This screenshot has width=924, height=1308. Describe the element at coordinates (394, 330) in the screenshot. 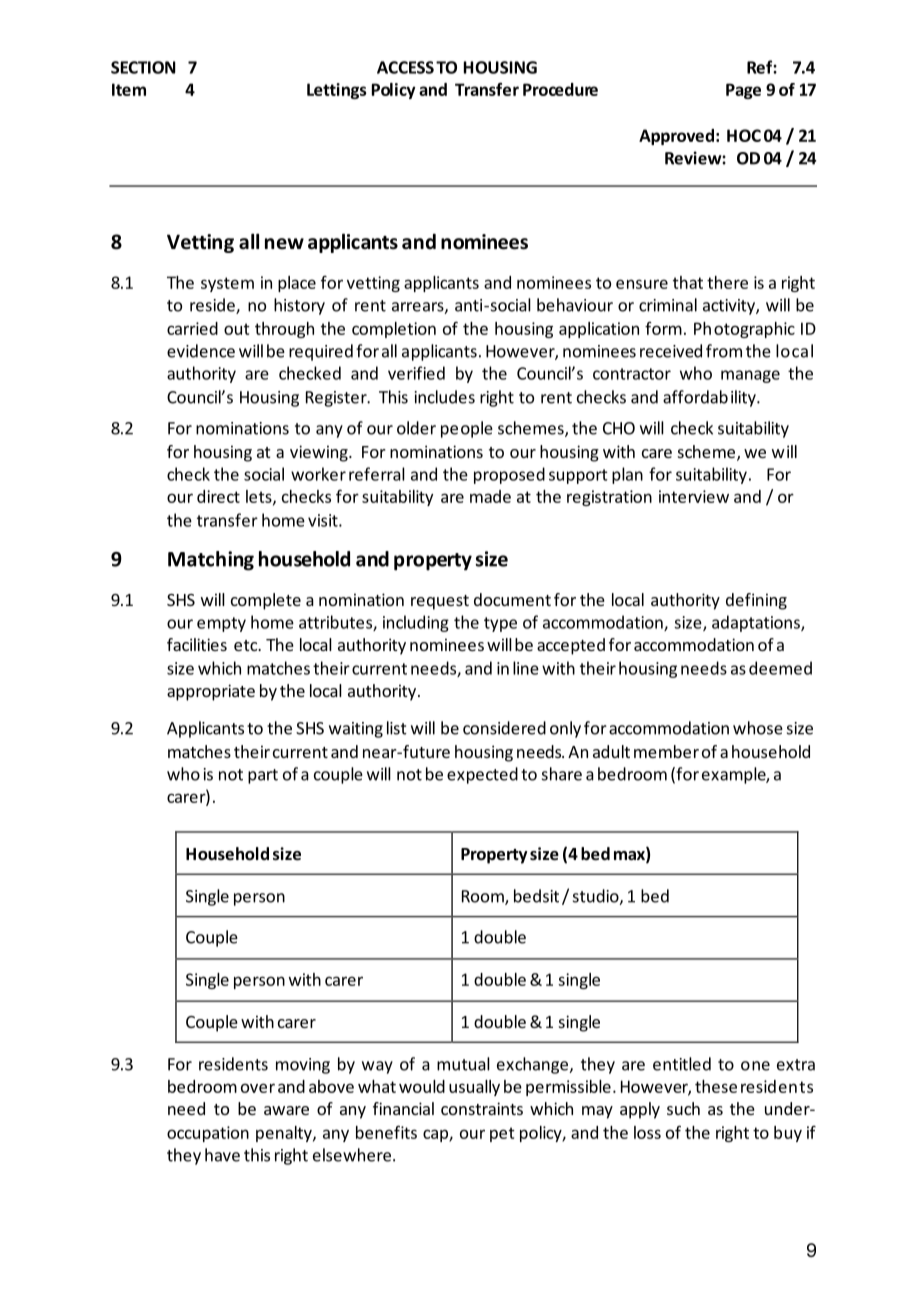

I see `completion` at that location.
